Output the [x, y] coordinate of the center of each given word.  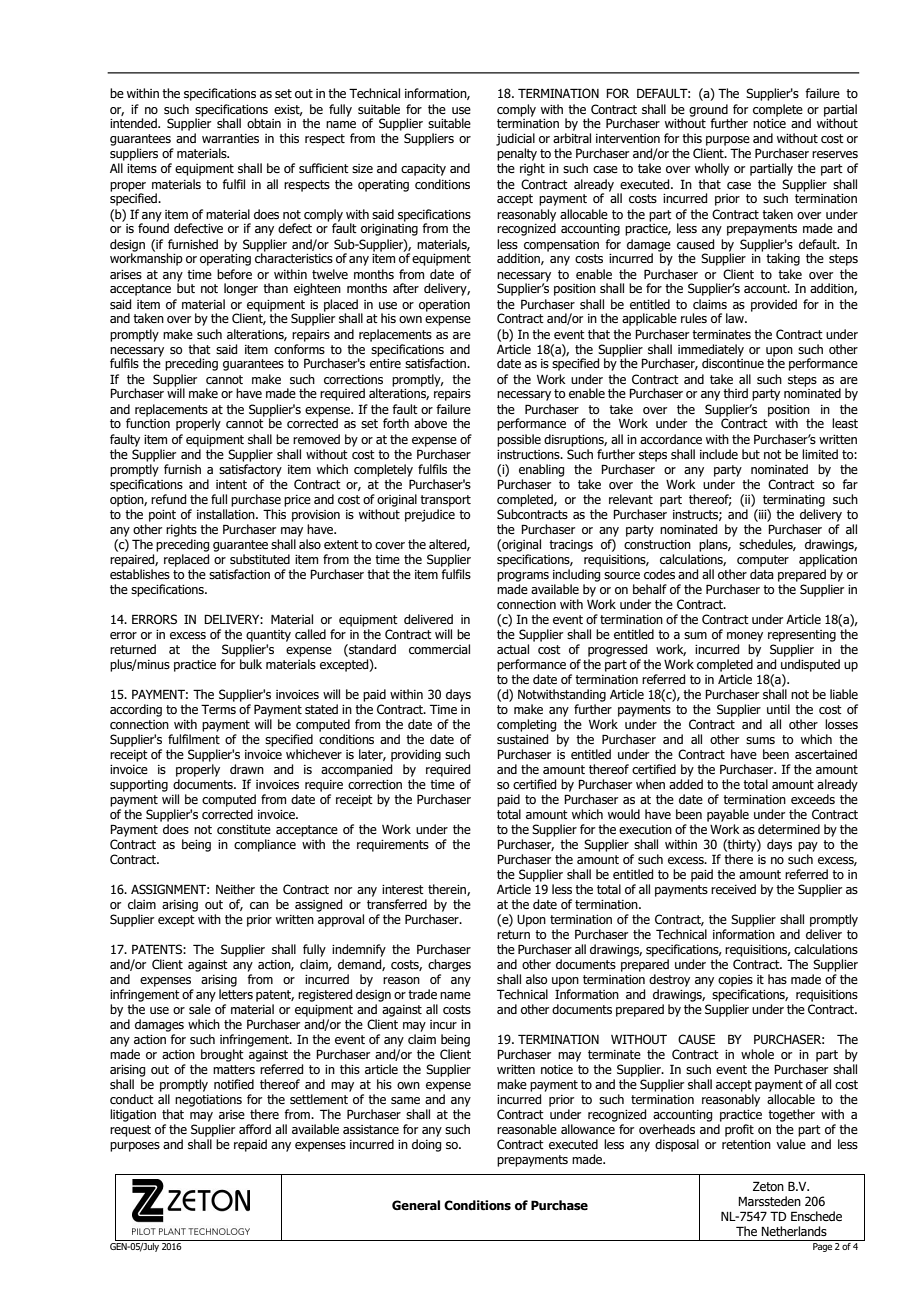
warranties [230, 138]
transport [445, 501]
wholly [712, 169]
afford [255, 1129]
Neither [235, 889]
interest [403, 889]
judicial [515, 139]
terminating [794, 501]
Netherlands [794, 1231]
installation [227, 514]
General [416, 1205]
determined [789, 829]
